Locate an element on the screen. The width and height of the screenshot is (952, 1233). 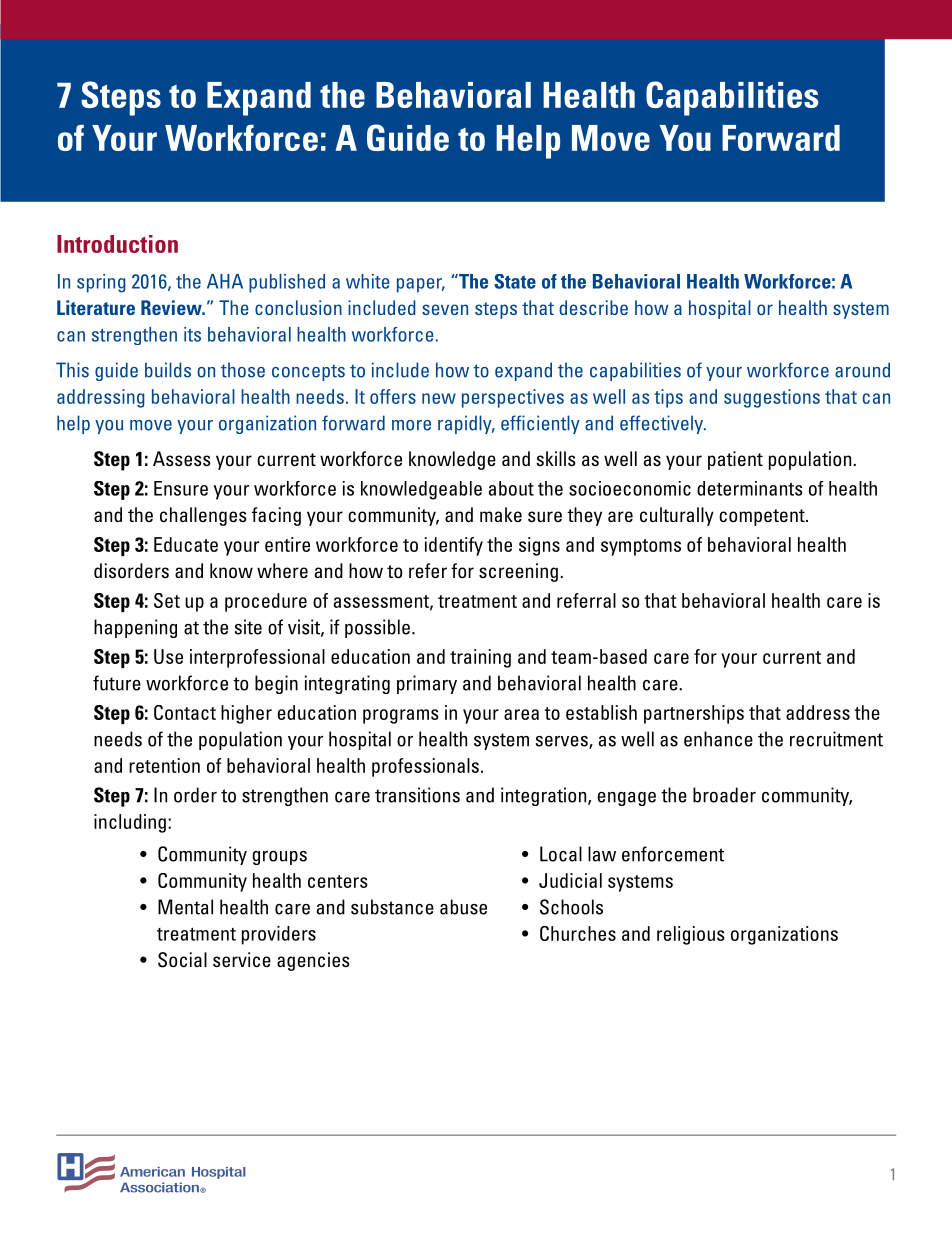
Set is located at coordinates (167, 600).
